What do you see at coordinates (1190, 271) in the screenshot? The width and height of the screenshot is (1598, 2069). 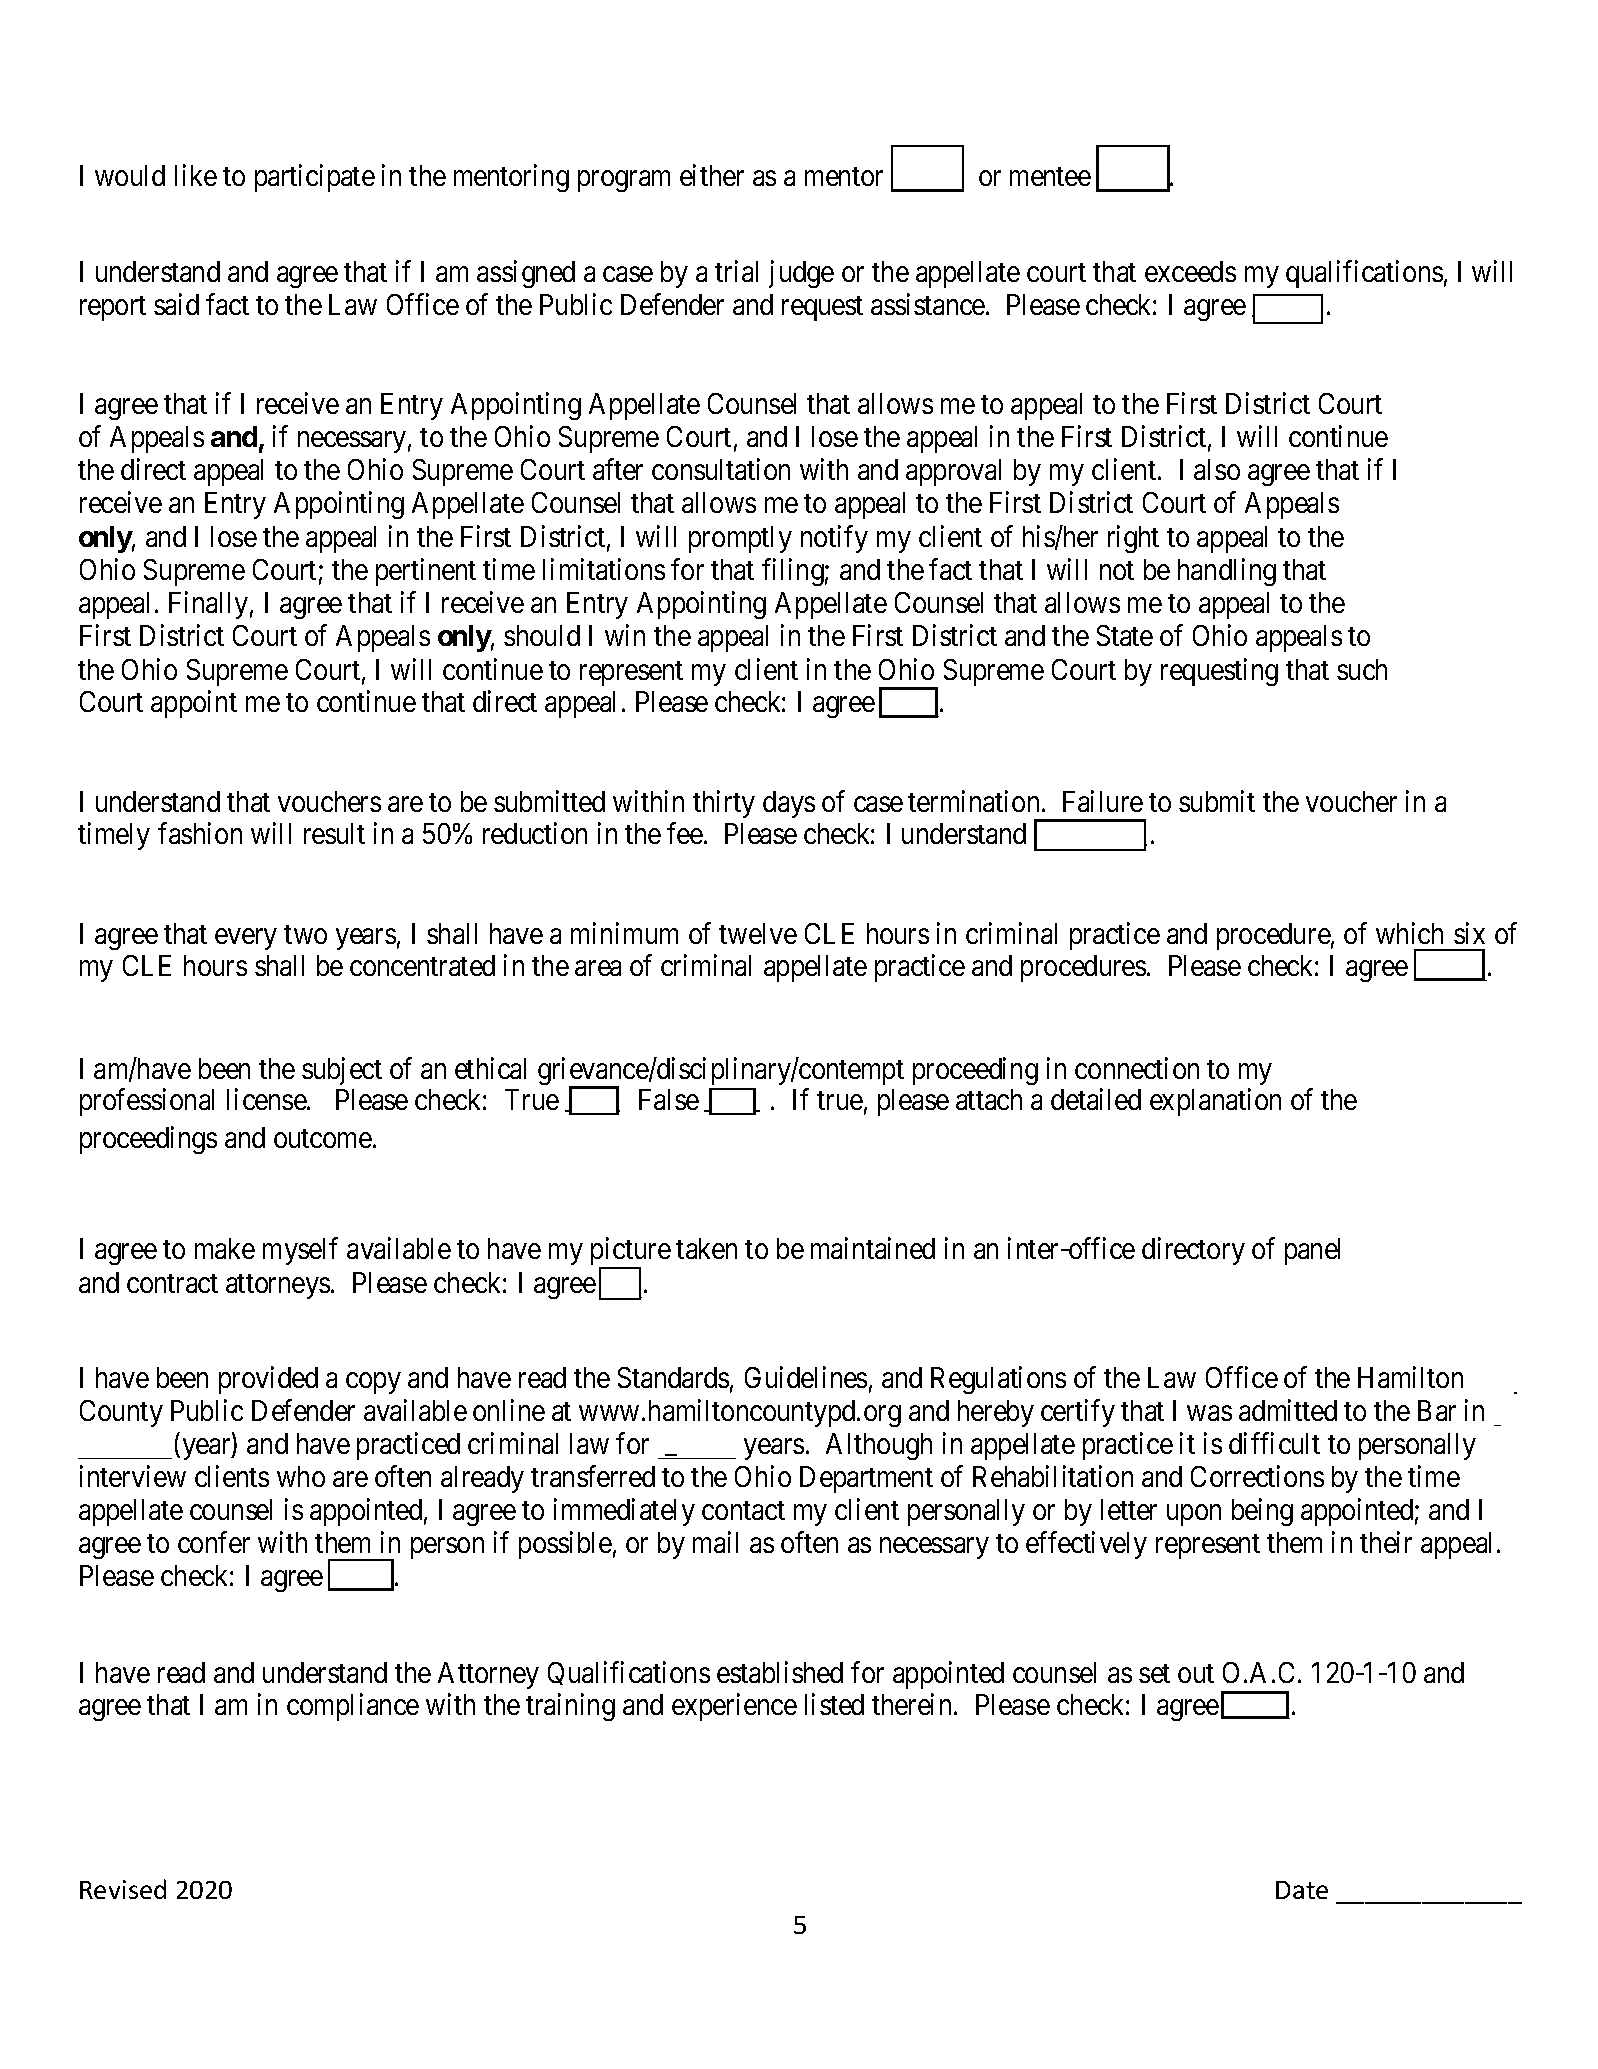 I see `exceeds` at bounding box center [1190, 271].
